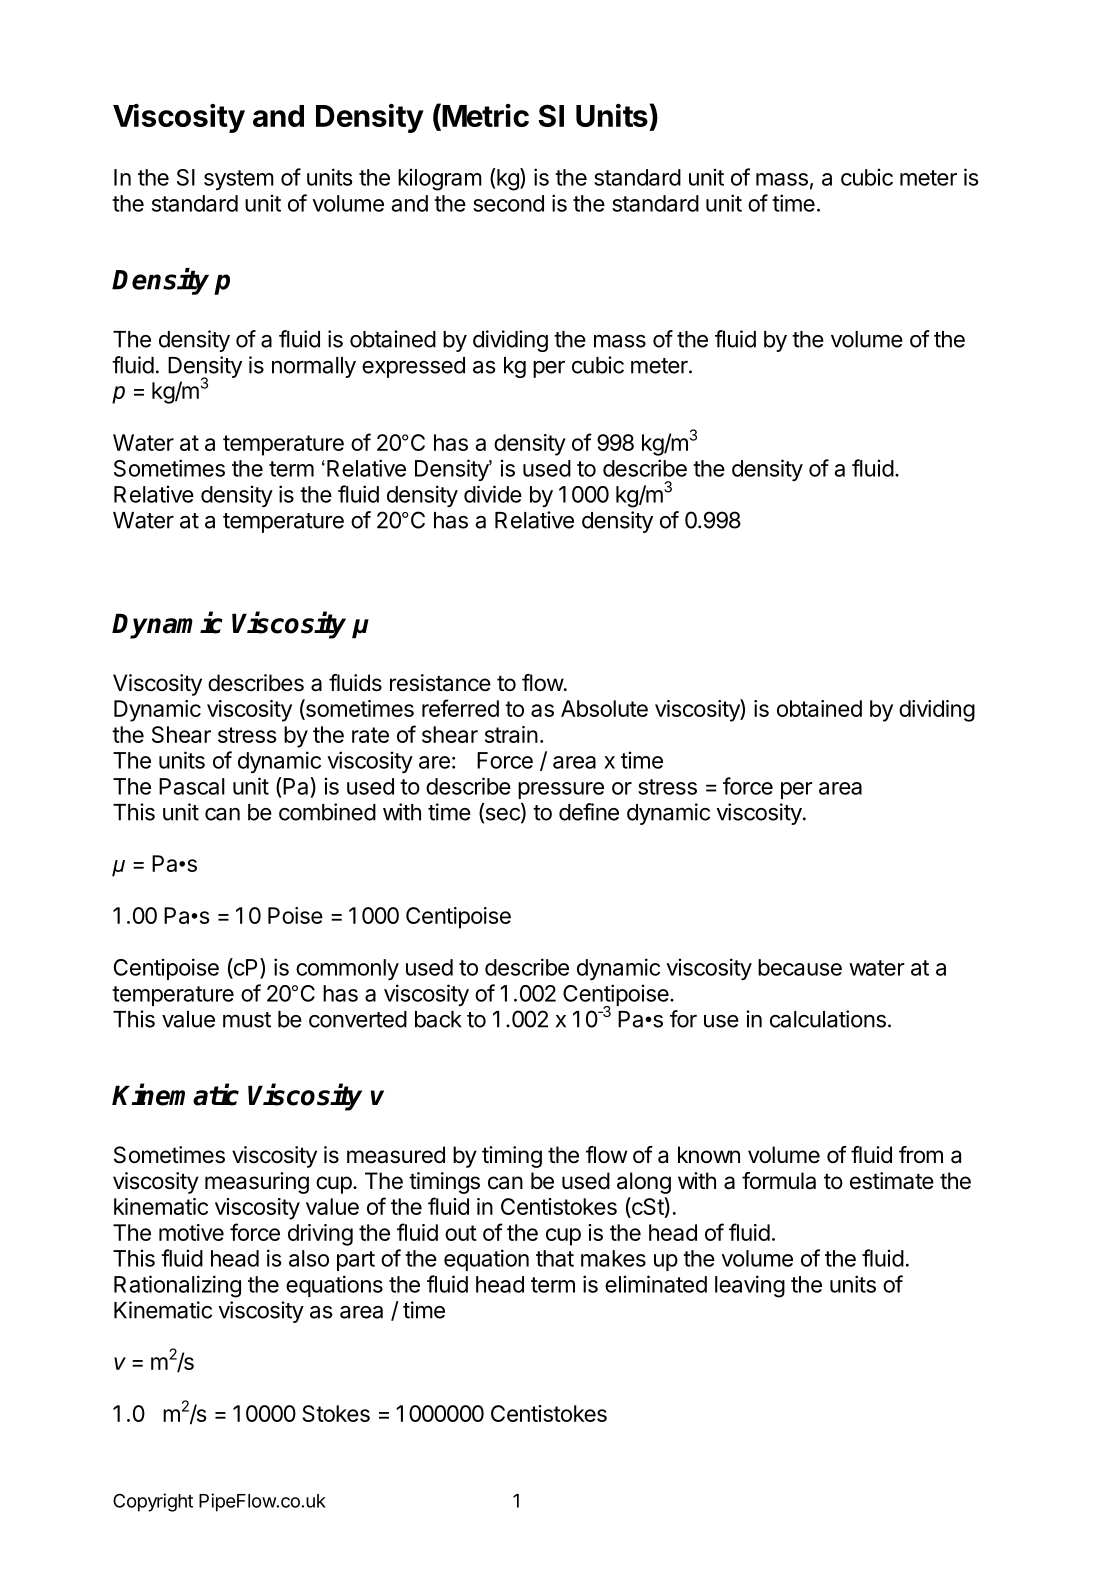  What do you see at coordinates (153, 1502) in the screenshot?
I see `Copyright` at bounding box center [153, 1502].
